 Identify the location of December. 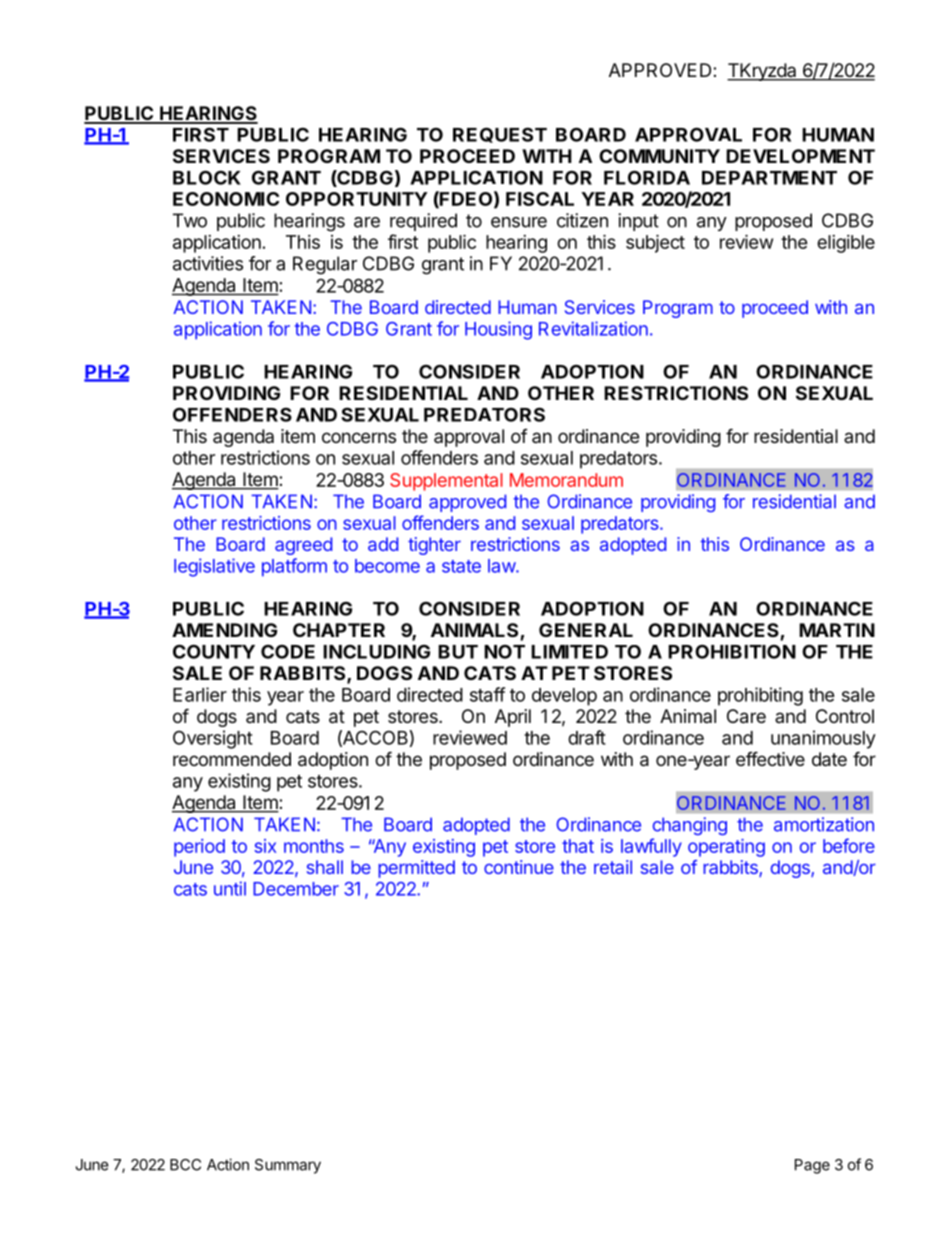
(296, 889).
